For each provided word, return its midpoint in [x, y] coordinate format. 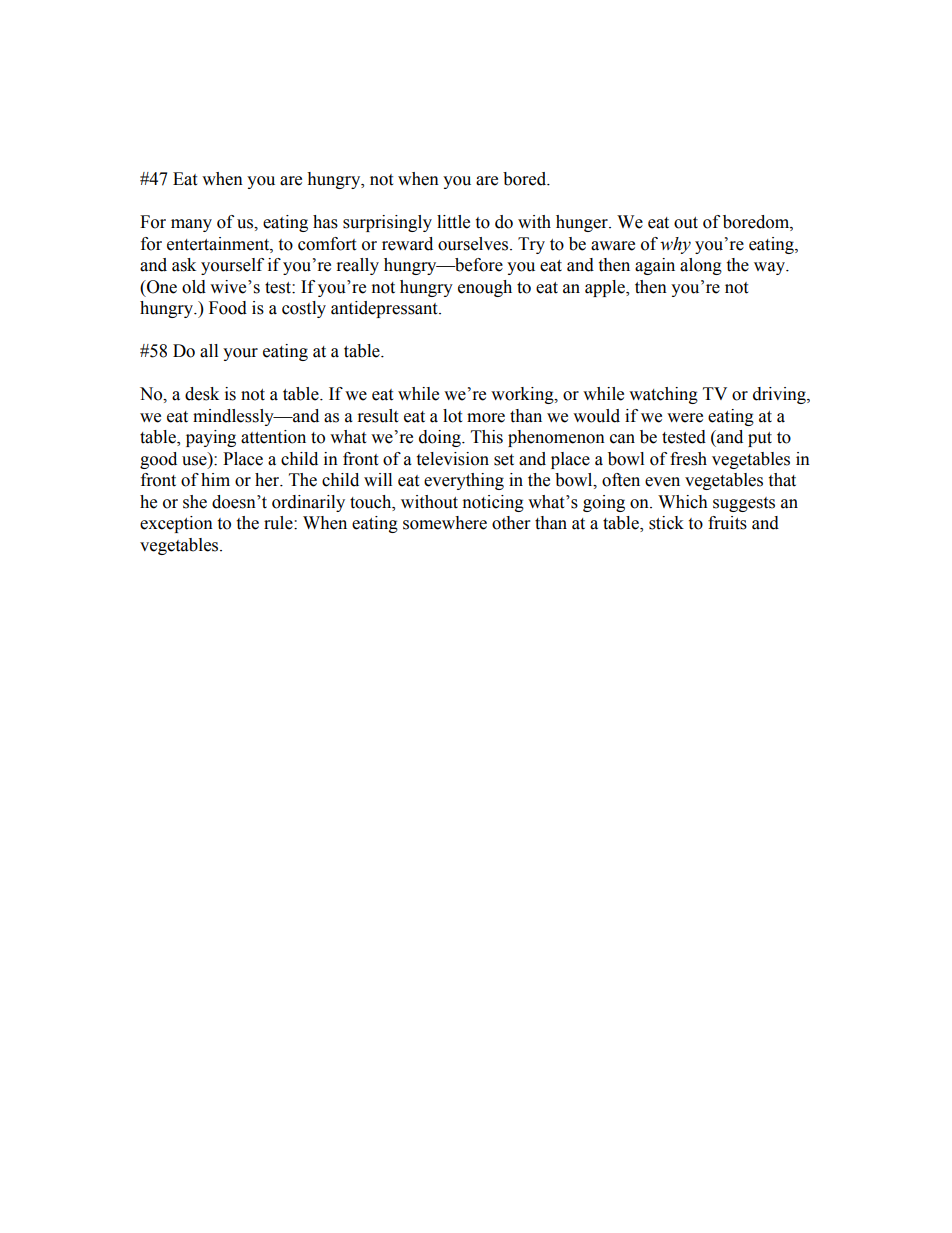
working [523, 395]
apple [606, 288]
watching [663, 395]
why [675, 245]
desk [202, 394]
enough [485, 288]
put [760, 439]
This [487, 437]
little [453, 222]
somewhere [445, 523]
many [191, 225]
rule [279, 523]
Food [228, 308]
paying [211, 438]
